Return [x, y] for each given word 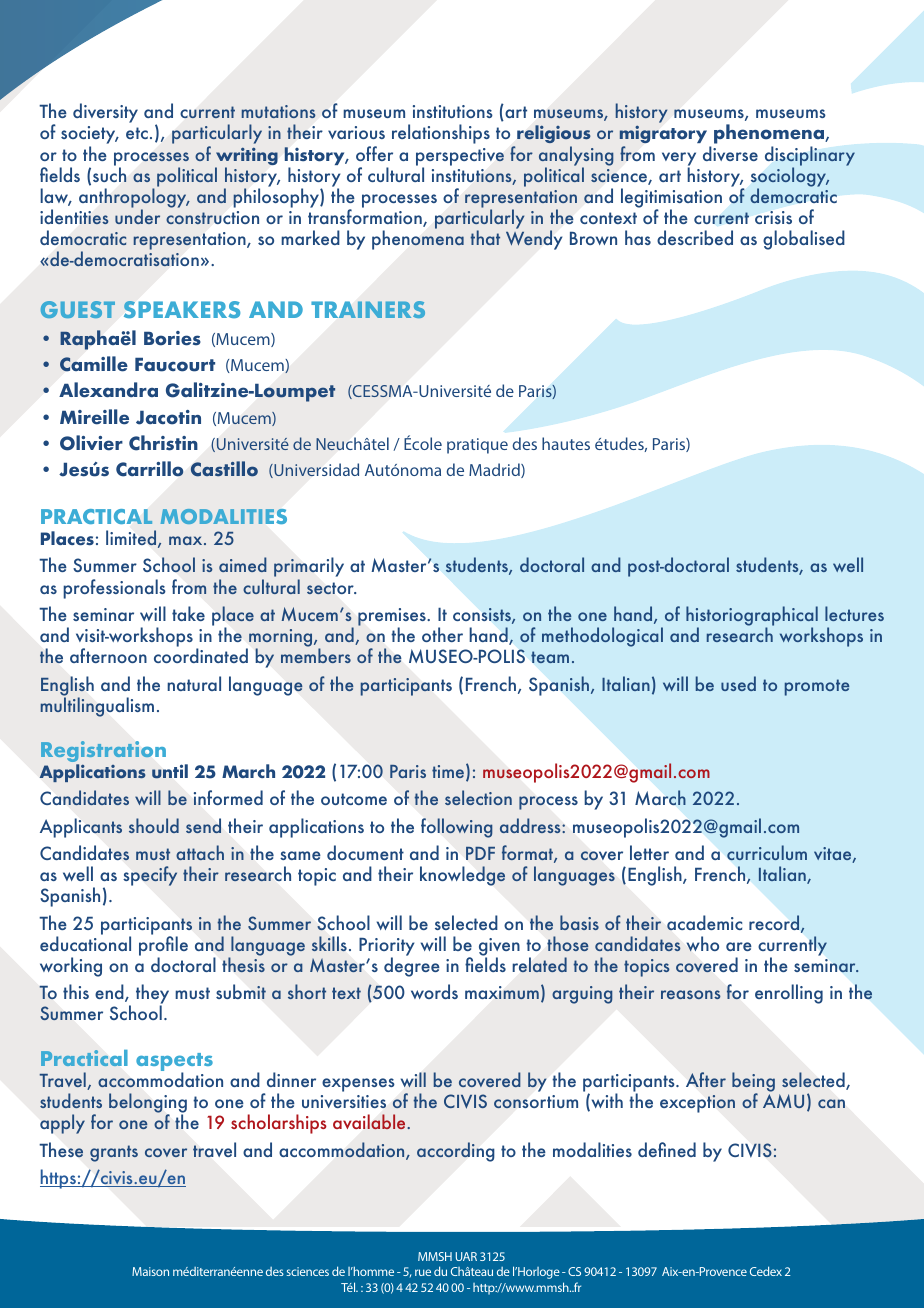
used [738, 683]
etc [137, 133]
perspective [460, 158]
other [442, 634]
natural [194, 683]
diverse [730, 153]
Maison [150, 1271]
